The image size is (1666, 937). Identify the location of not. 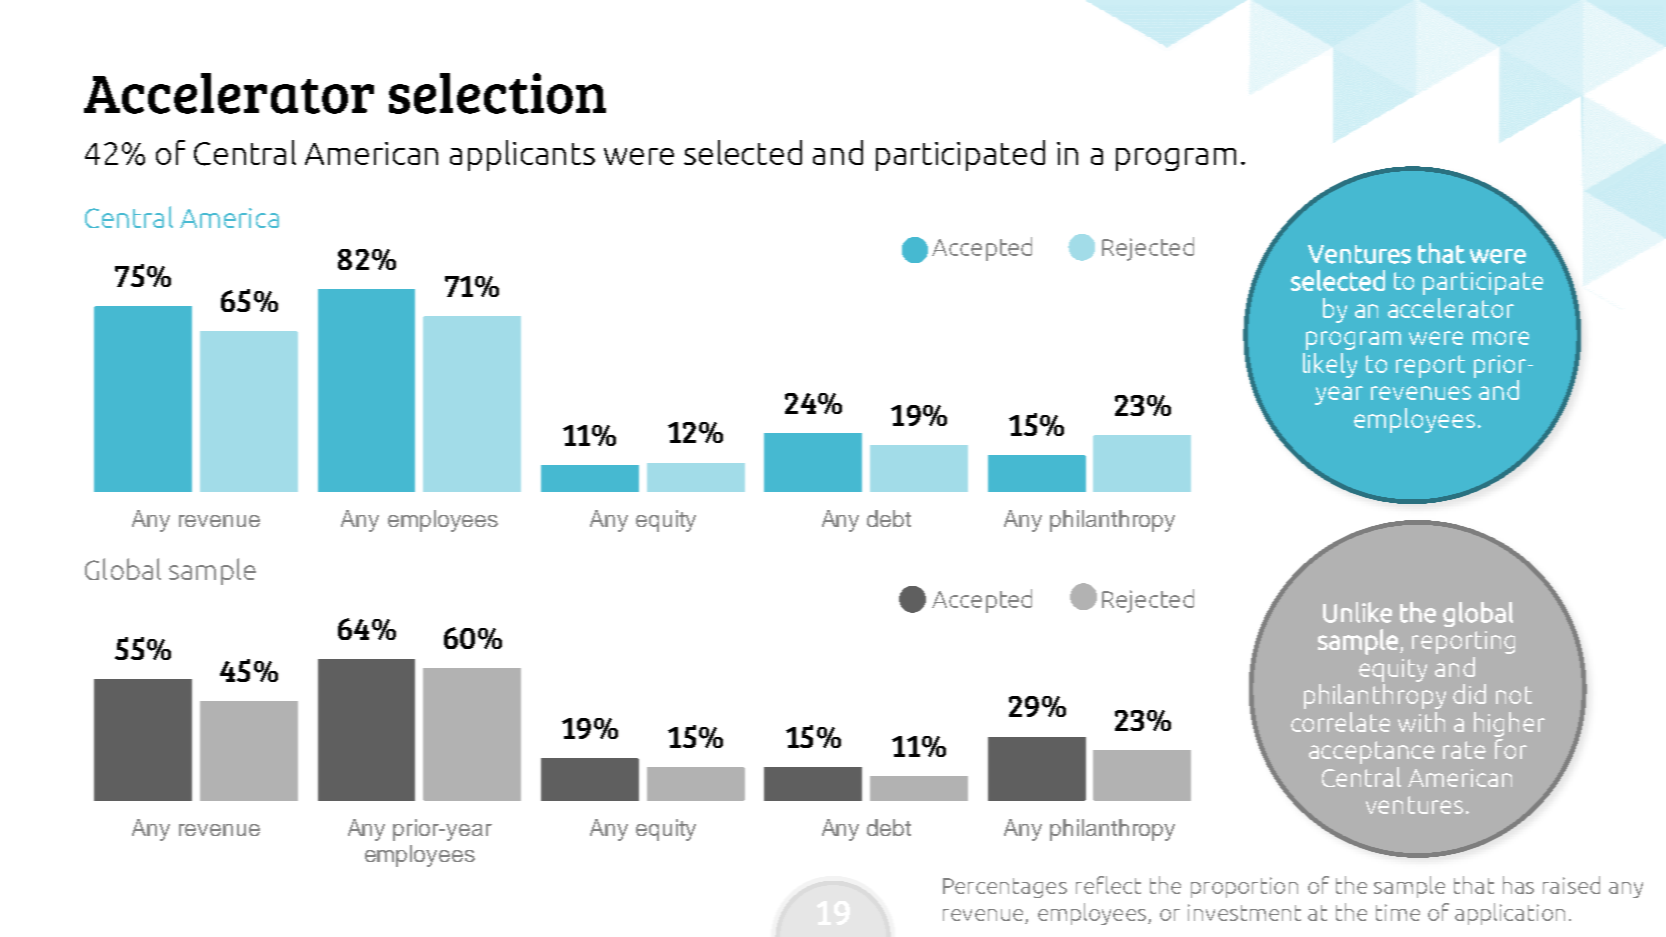
(1514, 695).
